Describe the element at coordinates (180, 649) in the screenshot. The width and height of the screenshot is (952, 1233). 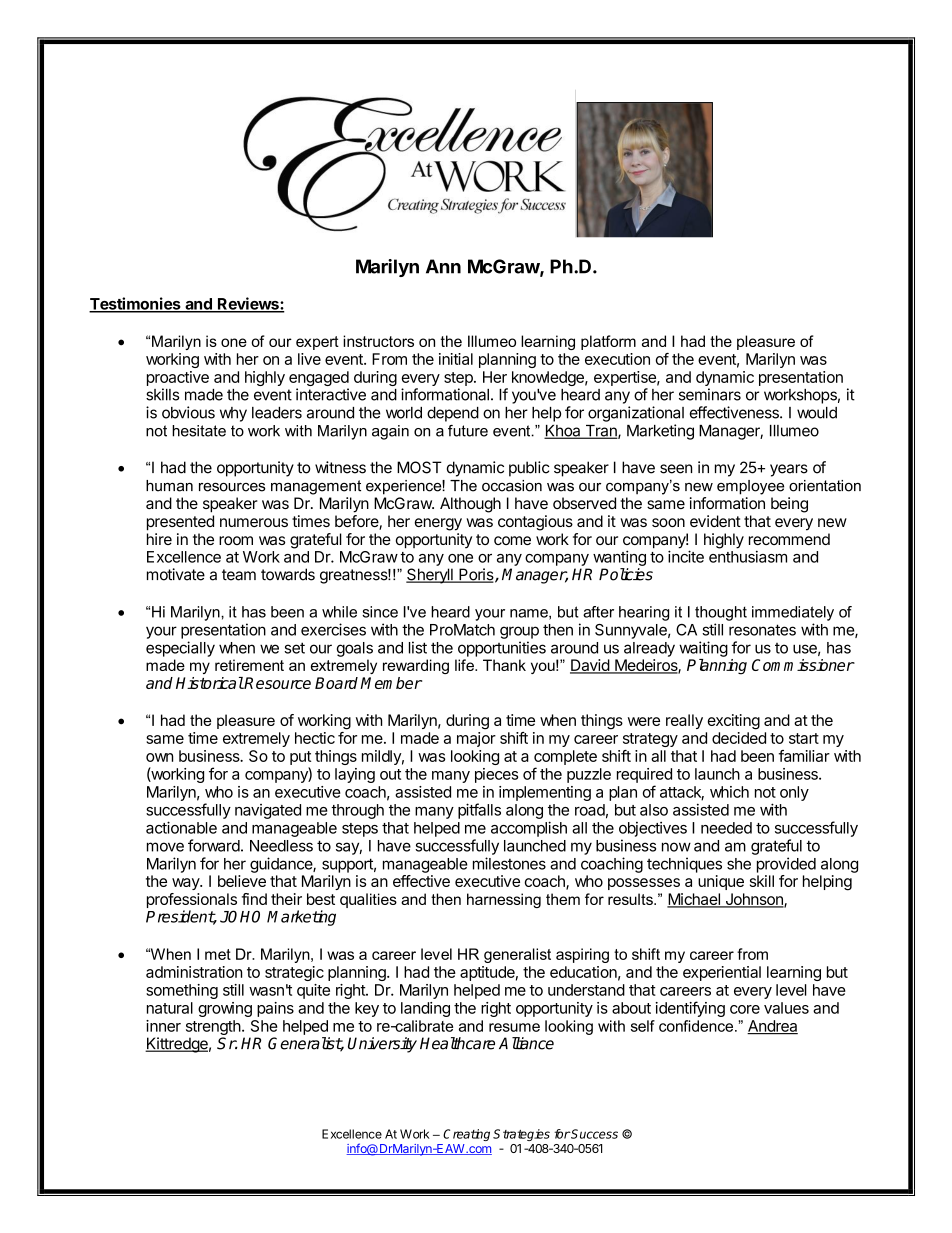
I see `especially` at that location.
